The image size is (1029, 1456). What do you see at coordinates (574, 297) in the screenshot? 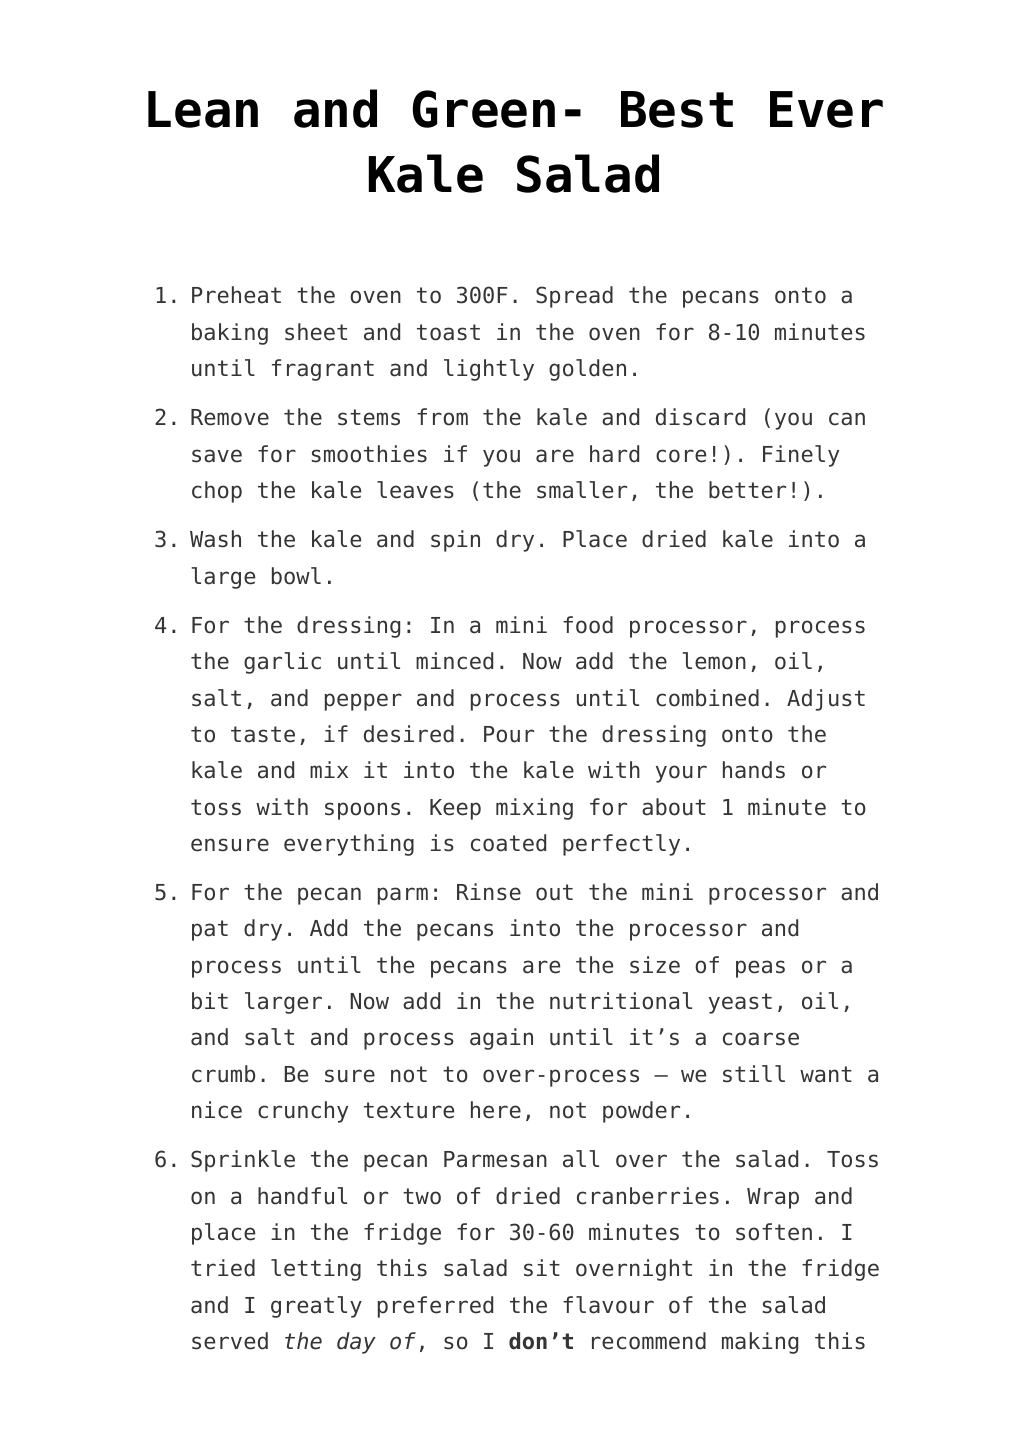
I see `Spread` at bounding box center [574, 297].
